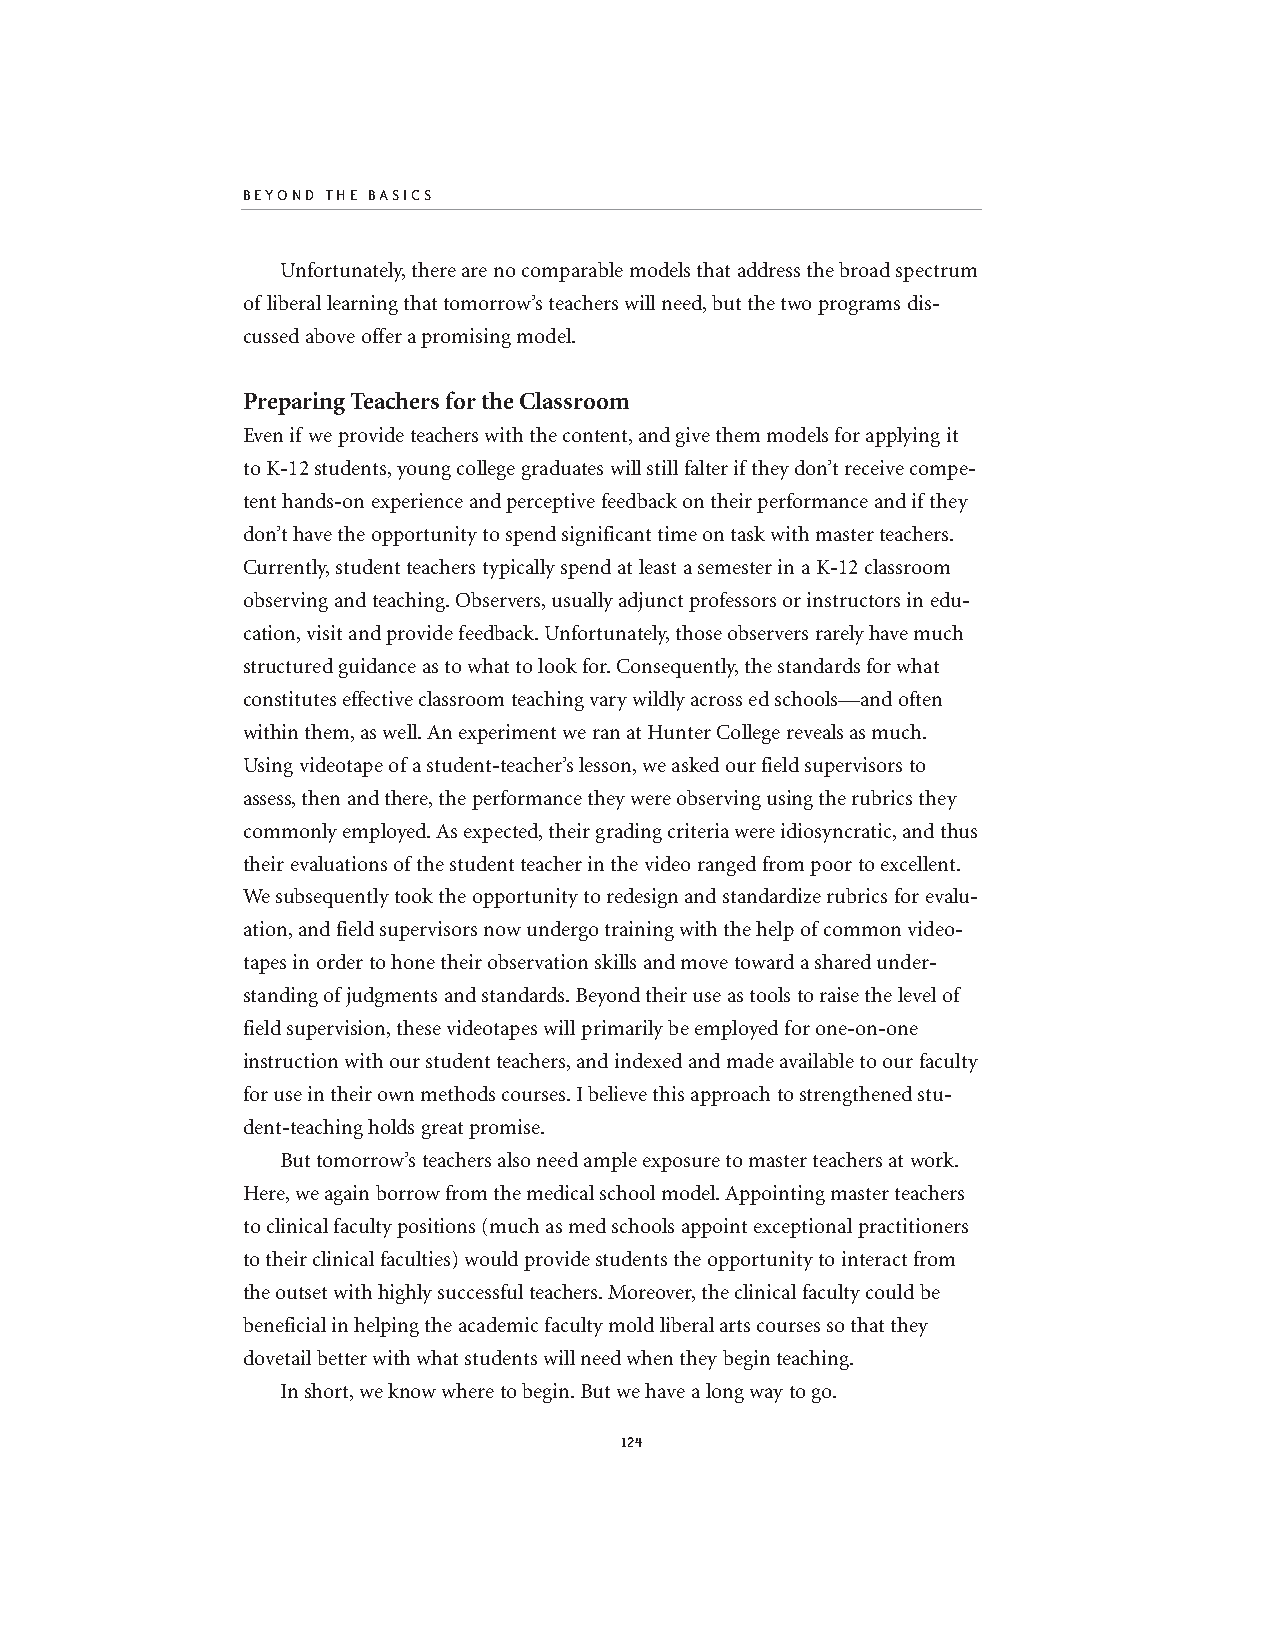  I want to click on could, so click(890, 1291).
